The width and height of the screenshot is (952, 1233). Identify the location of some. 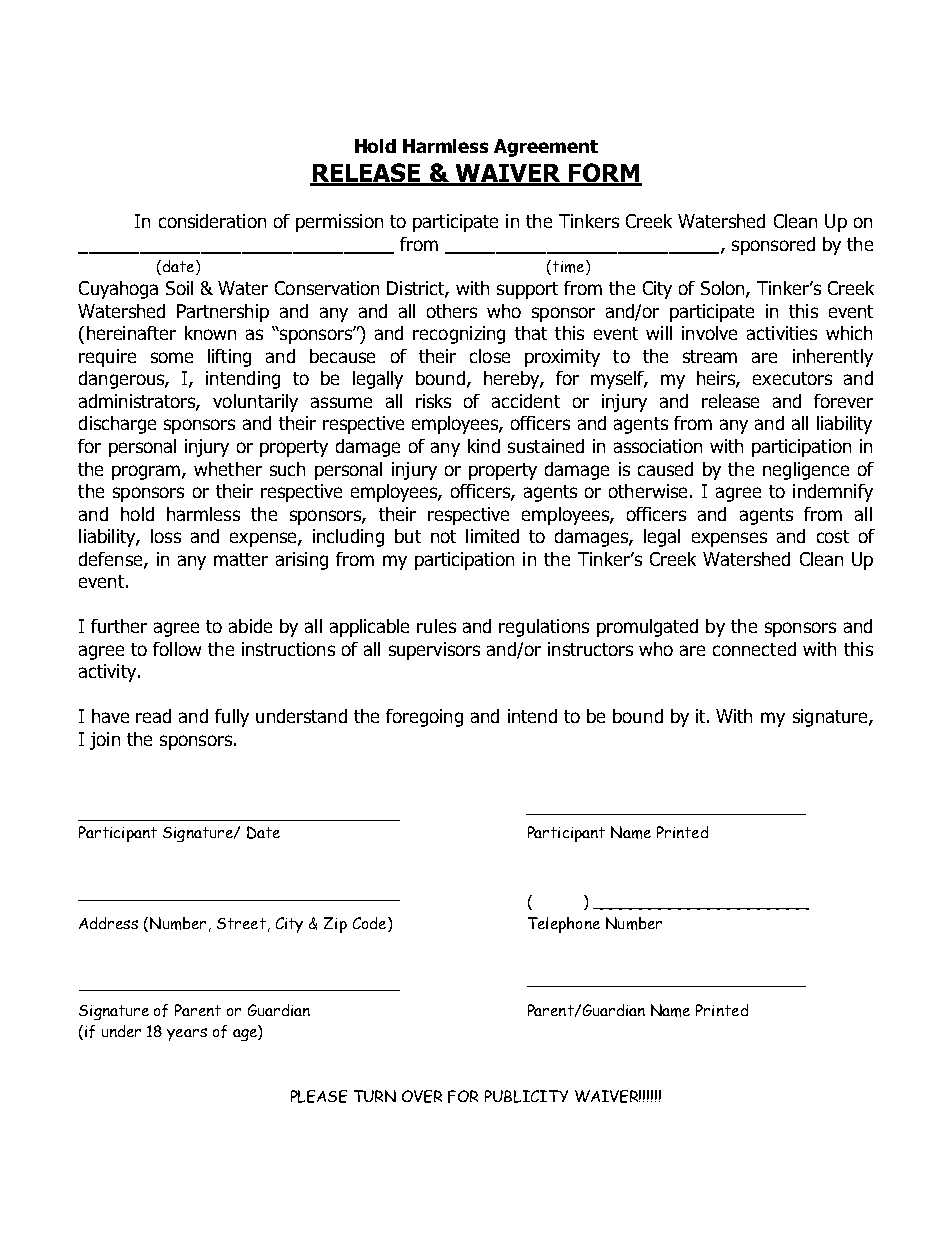
(172, 357).
